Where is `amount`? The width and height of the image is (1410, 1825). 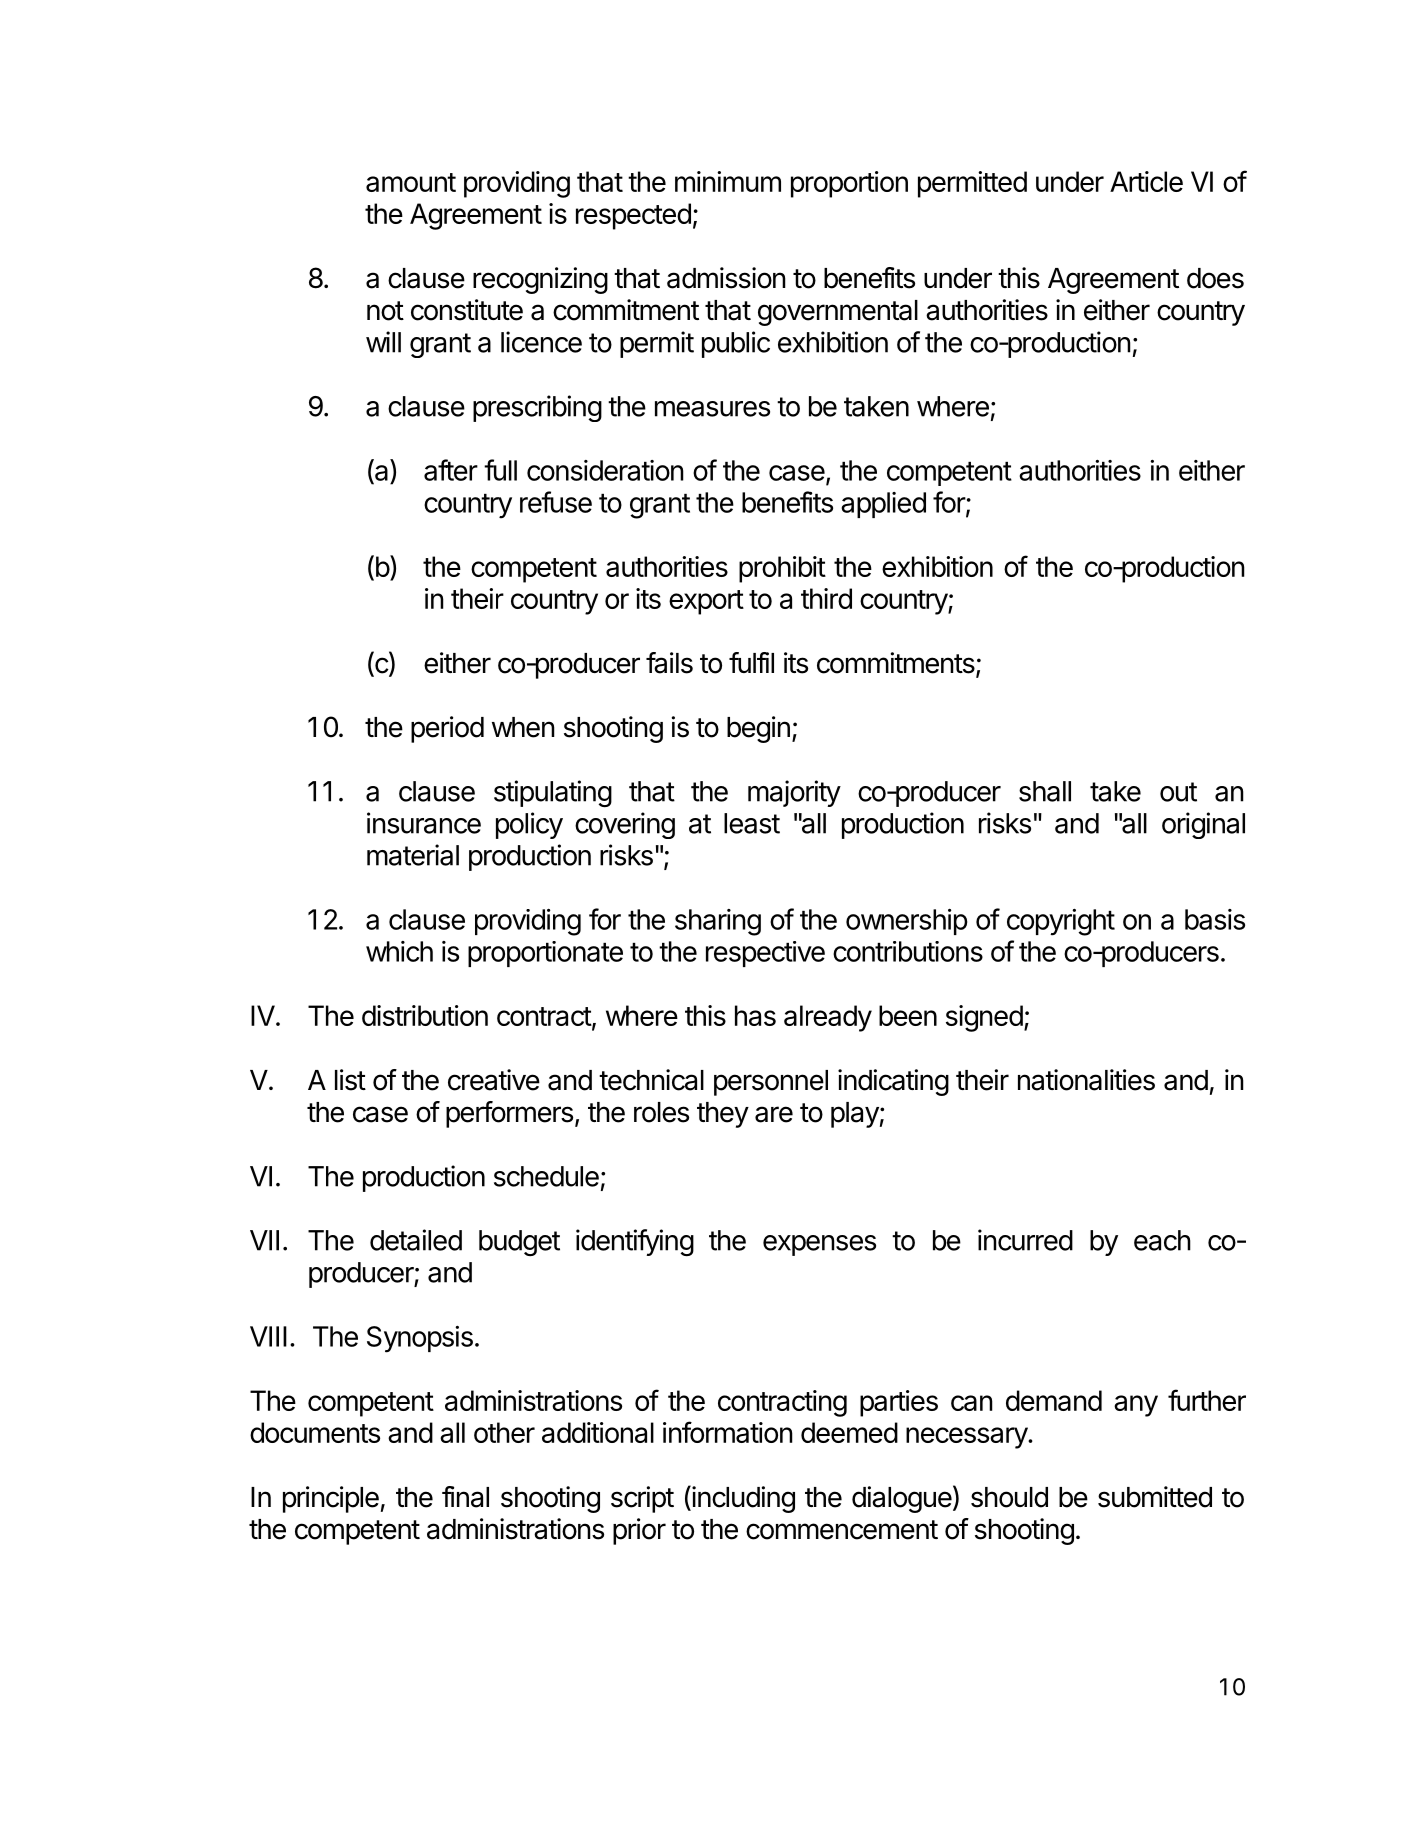
amount is located at coordinates (411, 182).
